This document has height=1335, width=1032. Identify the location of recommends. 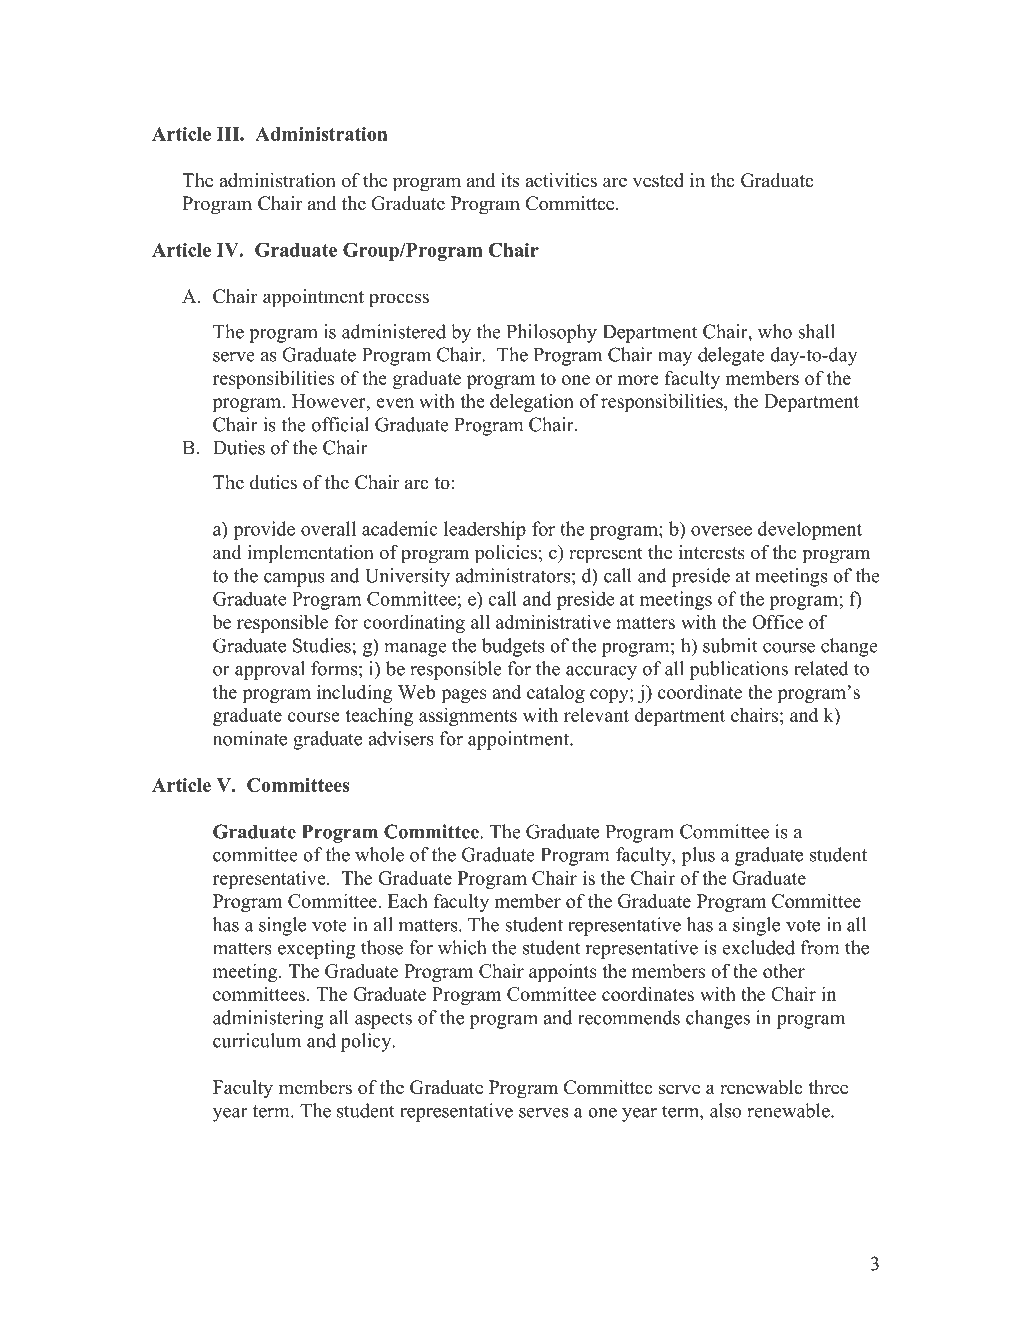
(629, 1017).
